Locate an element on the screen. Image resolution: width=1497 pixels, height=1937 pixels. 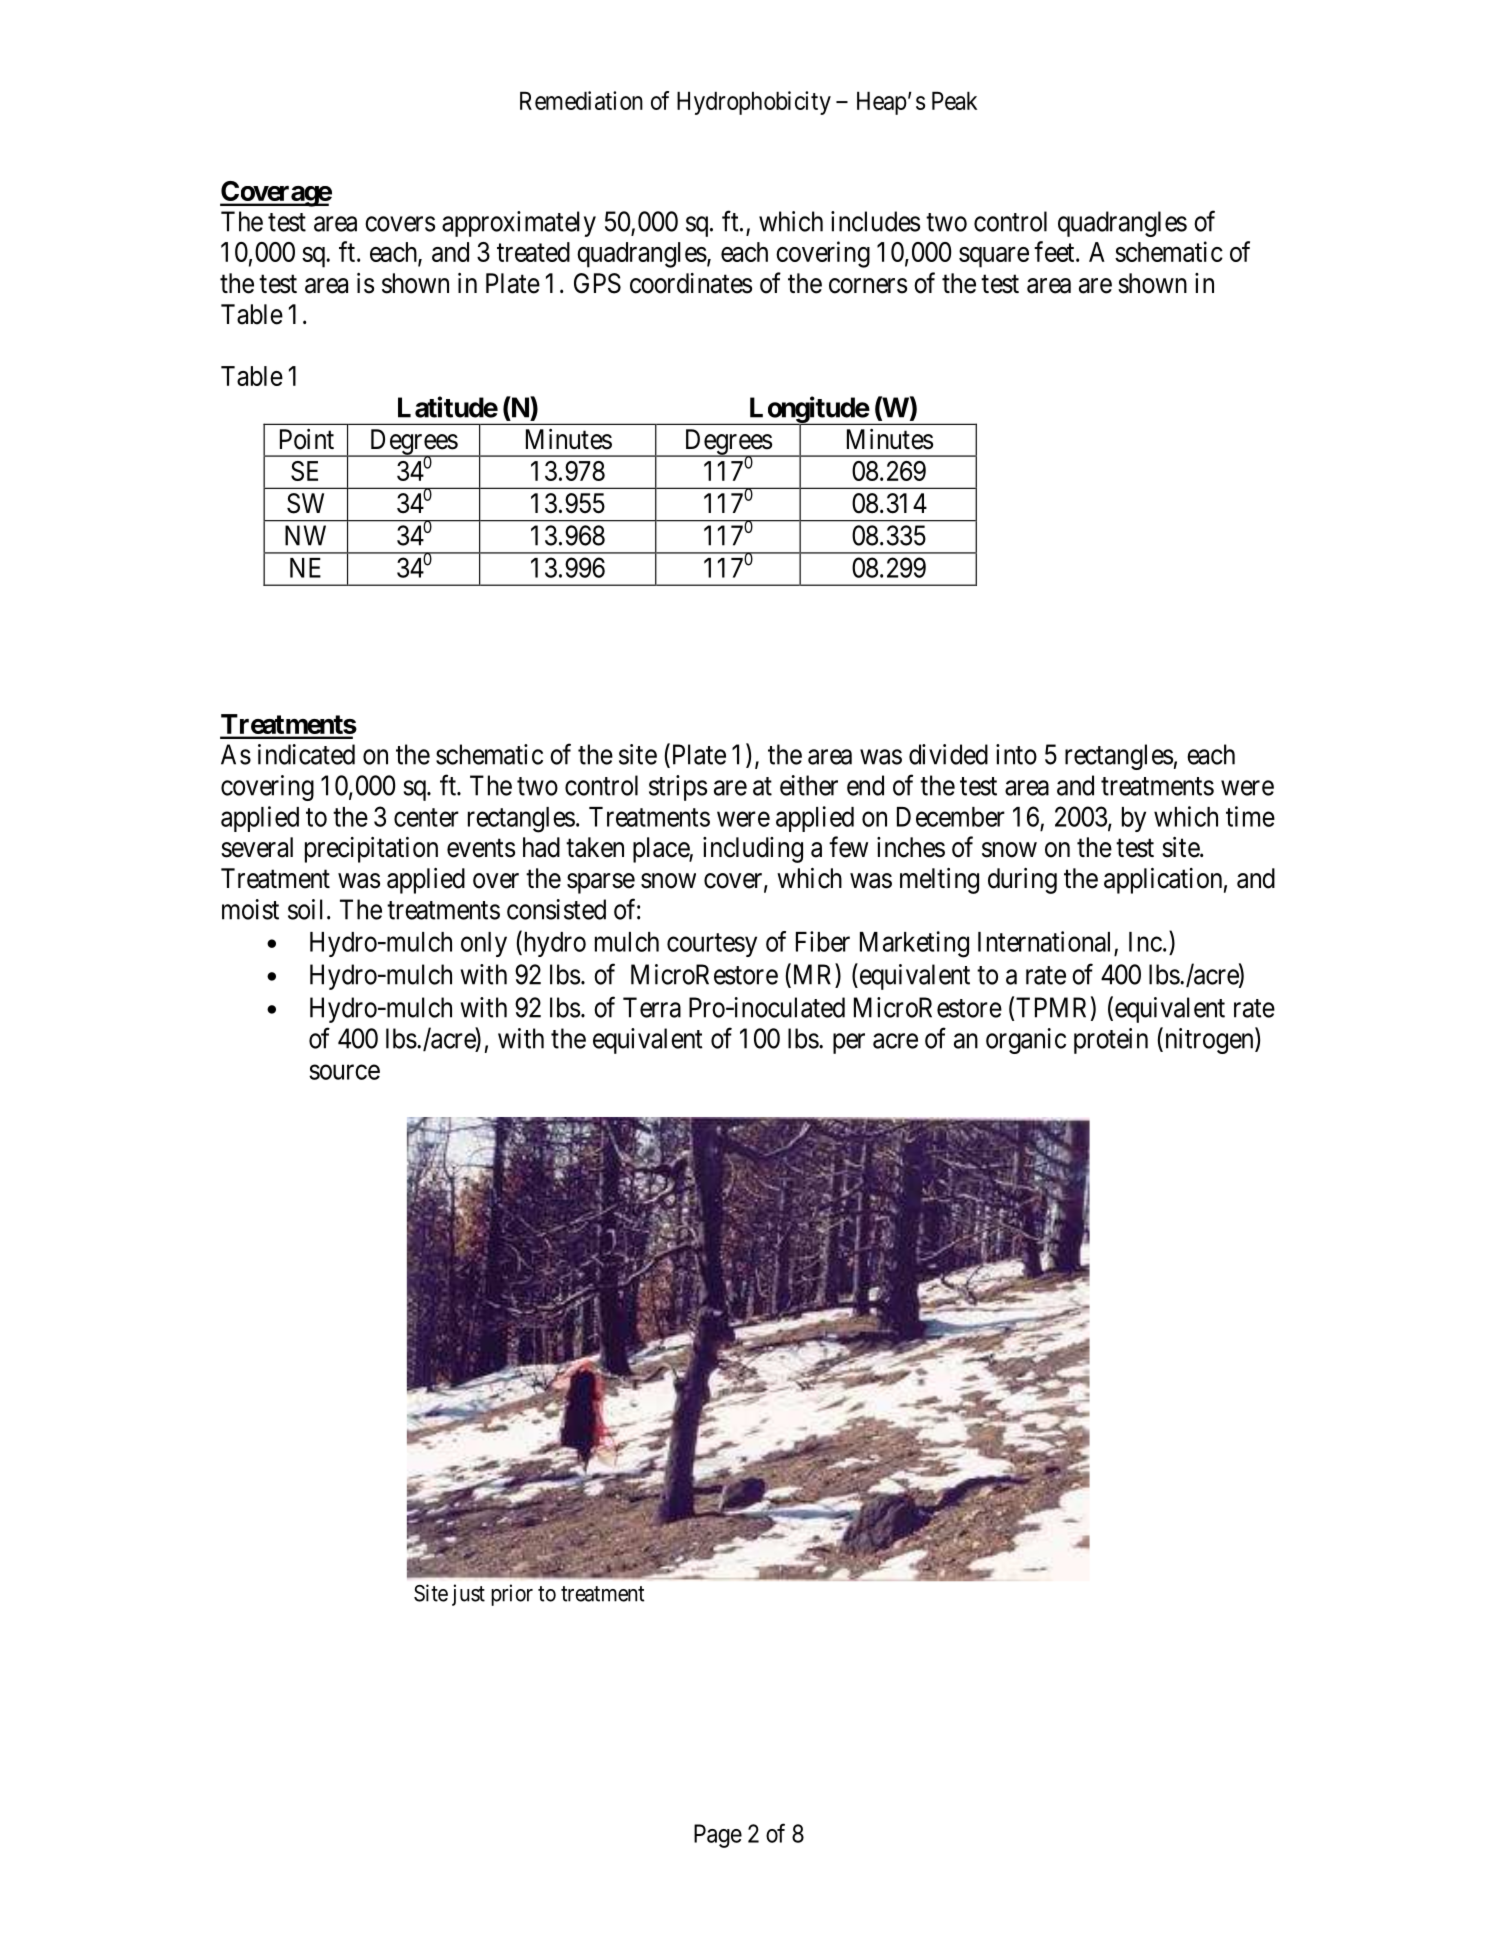
protein is located at coordinates (1111, 1041).
